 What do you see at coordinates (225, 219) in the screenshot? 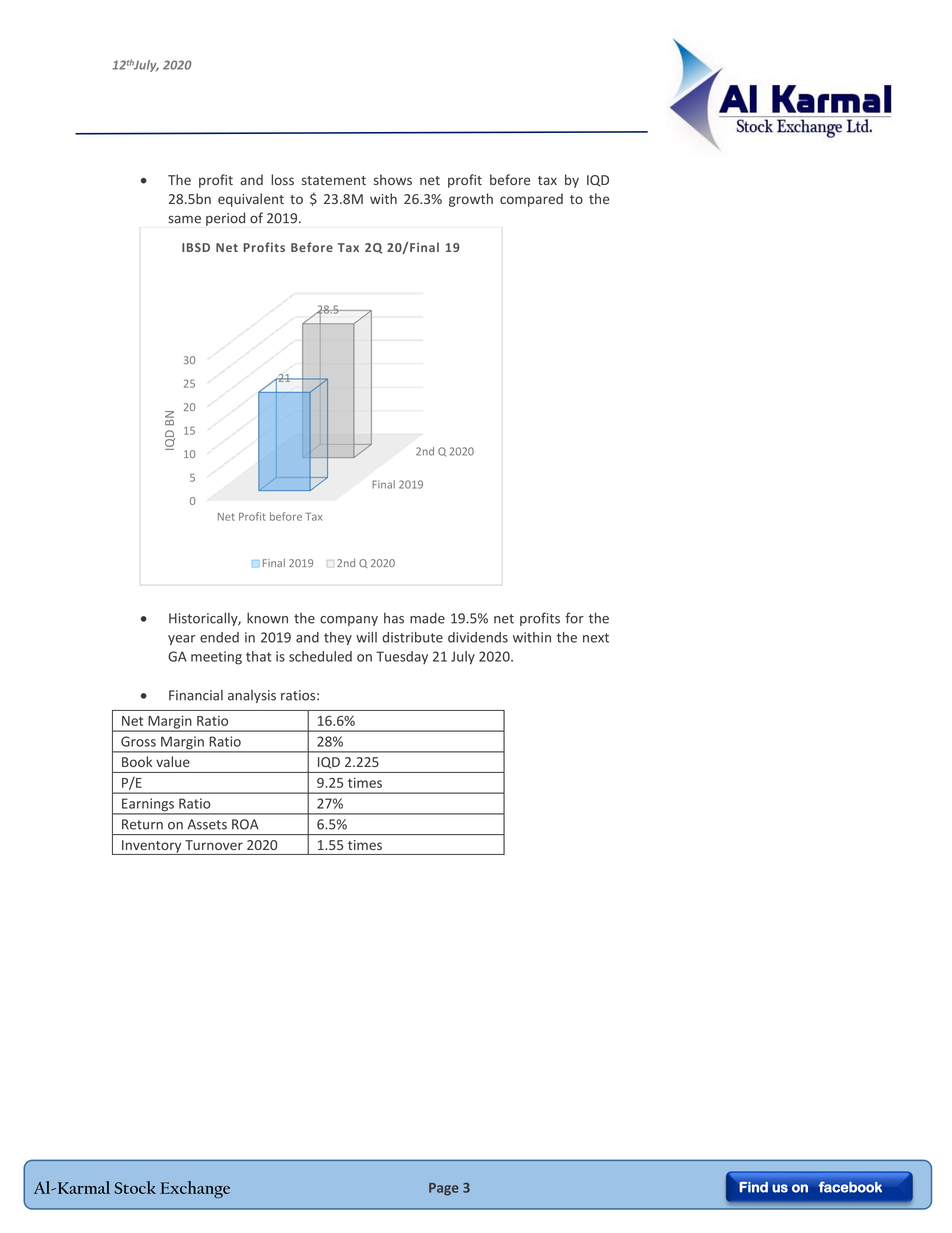
I see `period` at bounding box center [225, 219].
